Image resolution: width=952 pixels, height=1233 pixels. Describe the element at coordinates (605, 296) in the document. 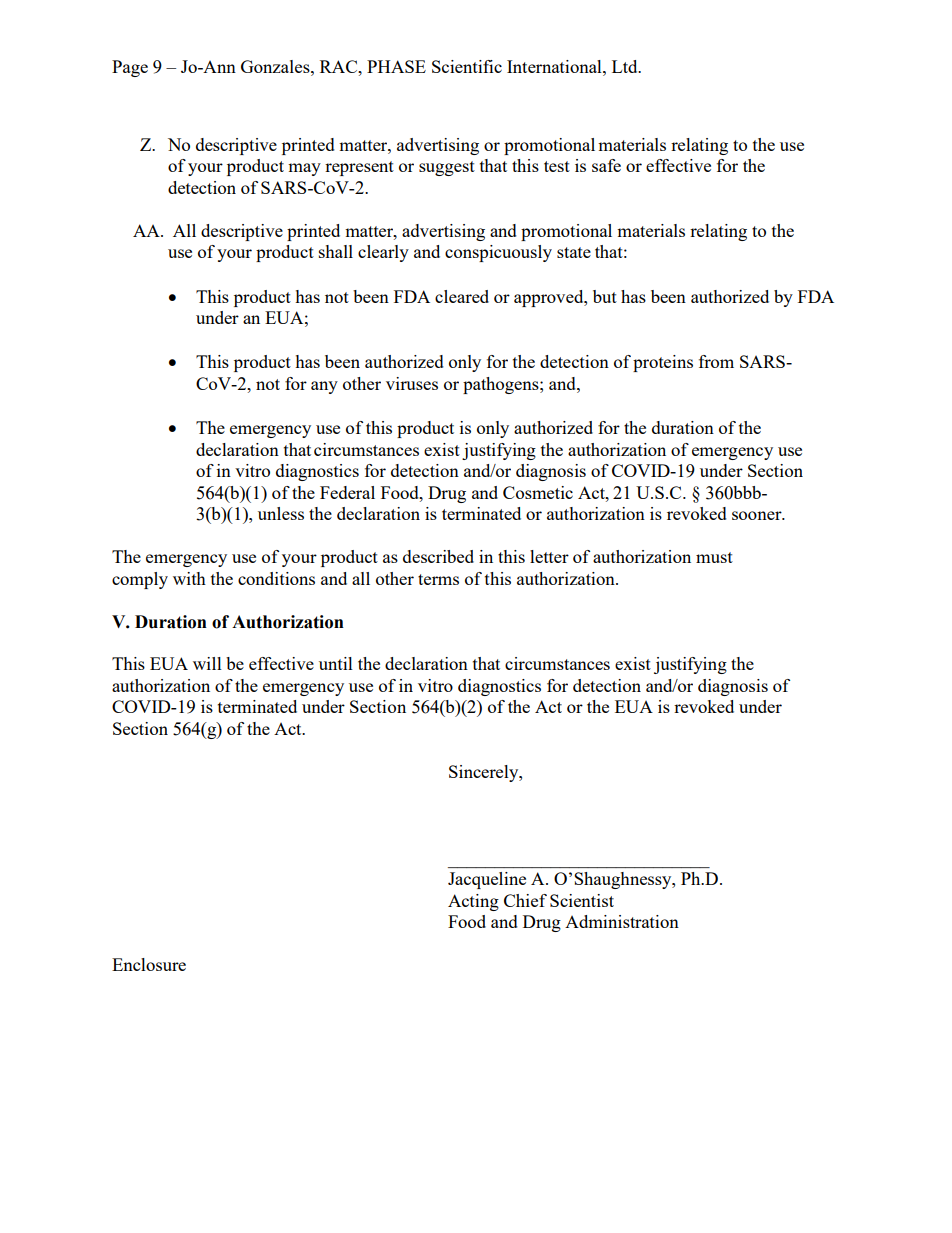

I see `but` at that location.
